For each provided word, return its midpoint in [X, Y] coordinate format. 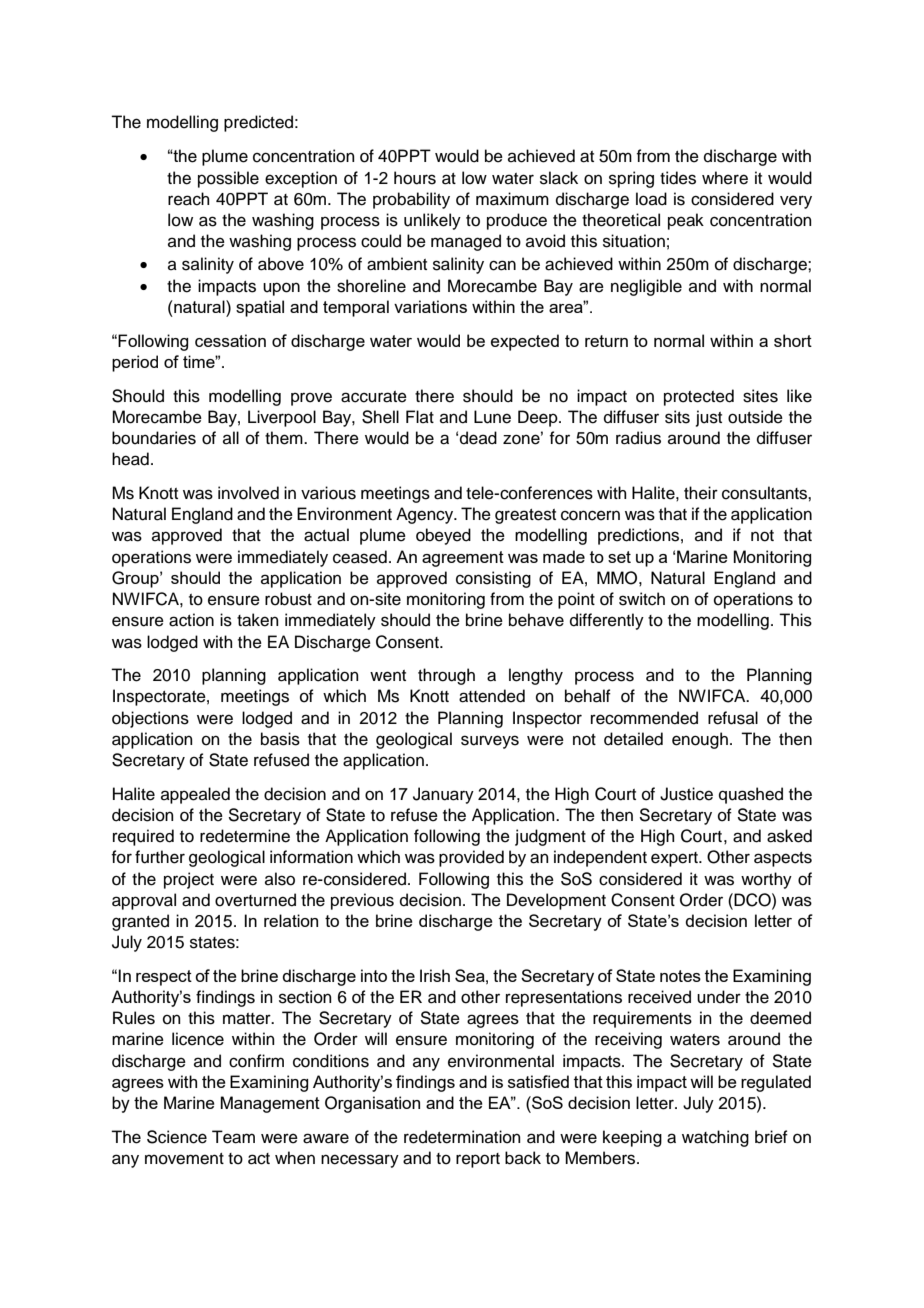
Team [233, 1137]
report [478, 1160]
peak [686, 221]
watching [715, 1138]
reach [189, 199]
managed [466, 242]
